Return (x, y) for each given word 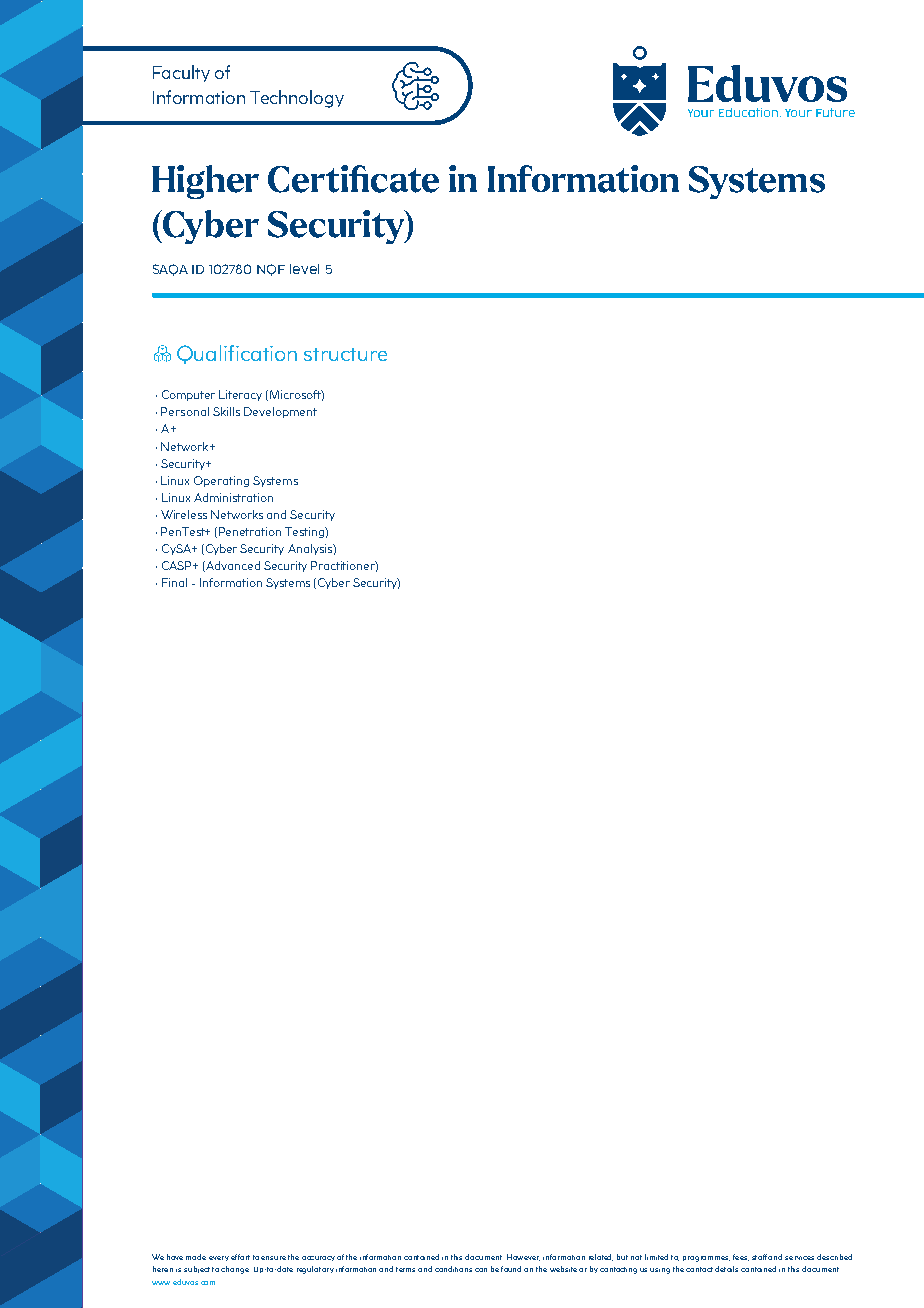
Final (174, 582)
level (304, 269)
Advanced (232, 566)
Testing (305, 532)
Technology (297, 99)
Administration (233, 497)
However (523, 1257)
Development (280, 412)
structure (345, 354)
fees (741, 1257)
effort (240, 1257)
